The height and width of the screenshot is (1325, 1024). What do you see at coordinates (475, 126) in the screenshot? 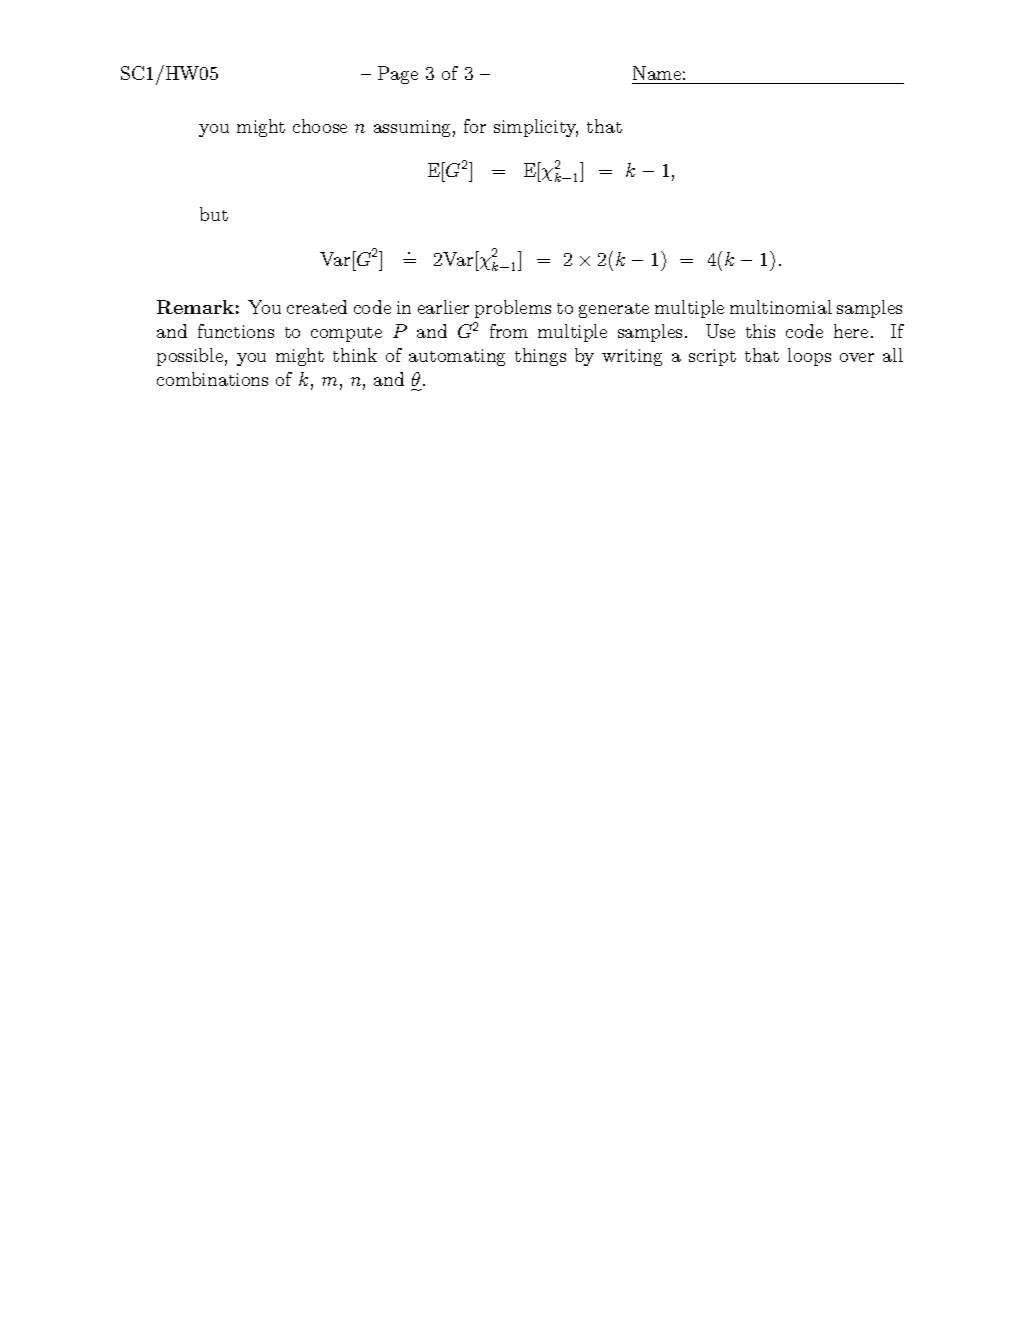
I see `for` at bounding box center [475, 126].
